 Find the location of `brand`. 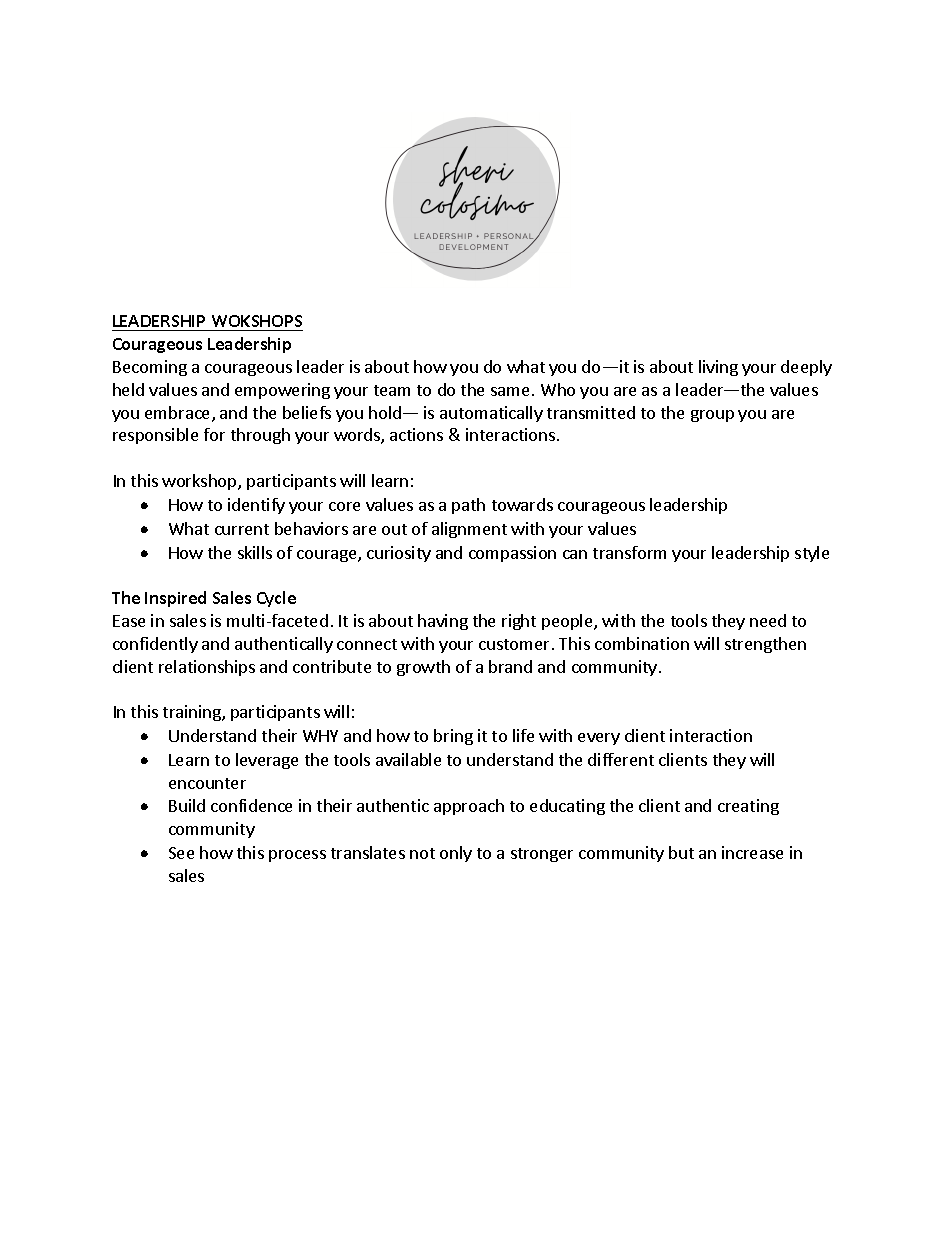

brand is located at coordinates (510, 666).
